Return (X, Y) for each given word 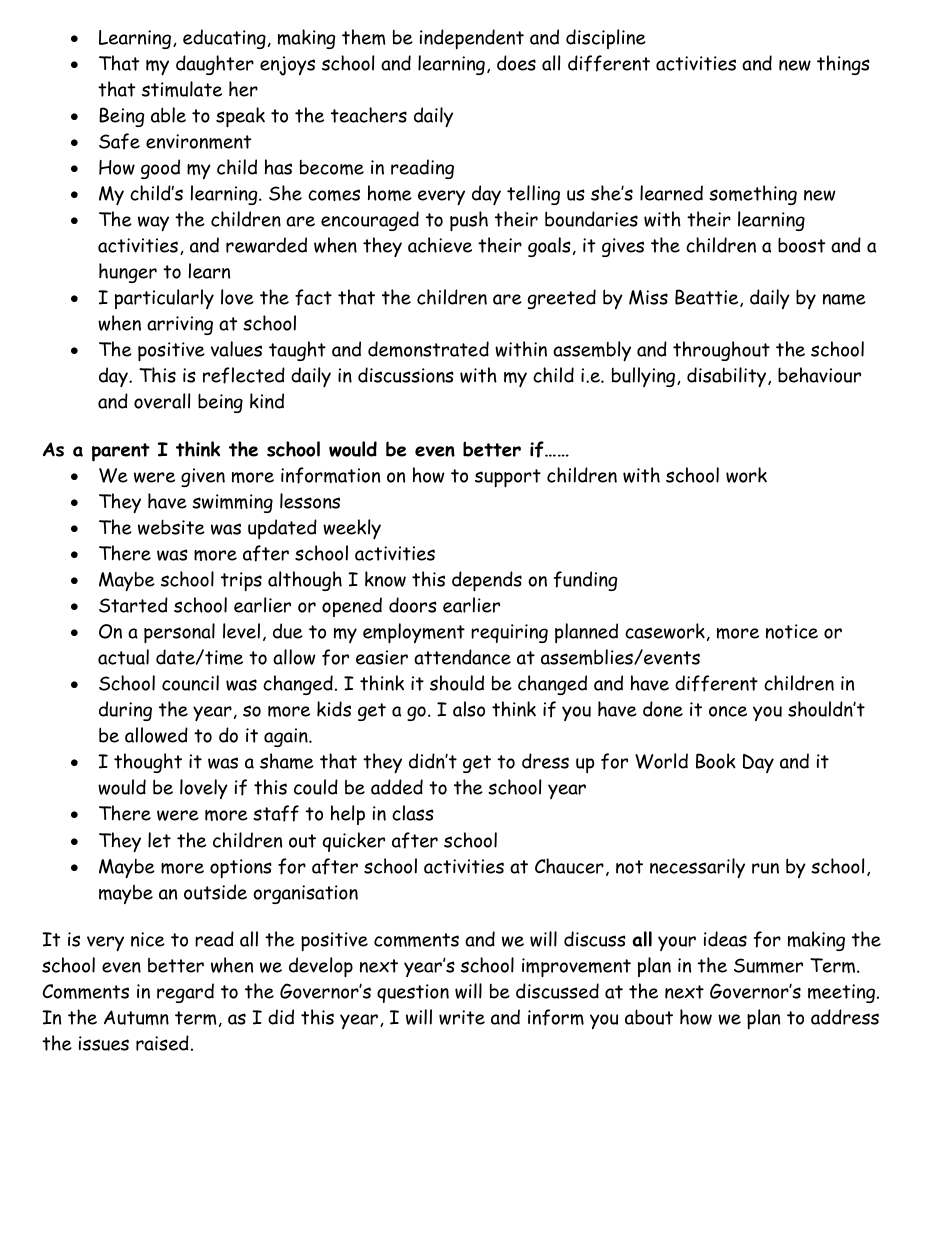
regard (185, 993)
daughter (215, 65)
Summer (768, 965)
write (462, 1017)
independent (472, 39)
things (843, 65)
